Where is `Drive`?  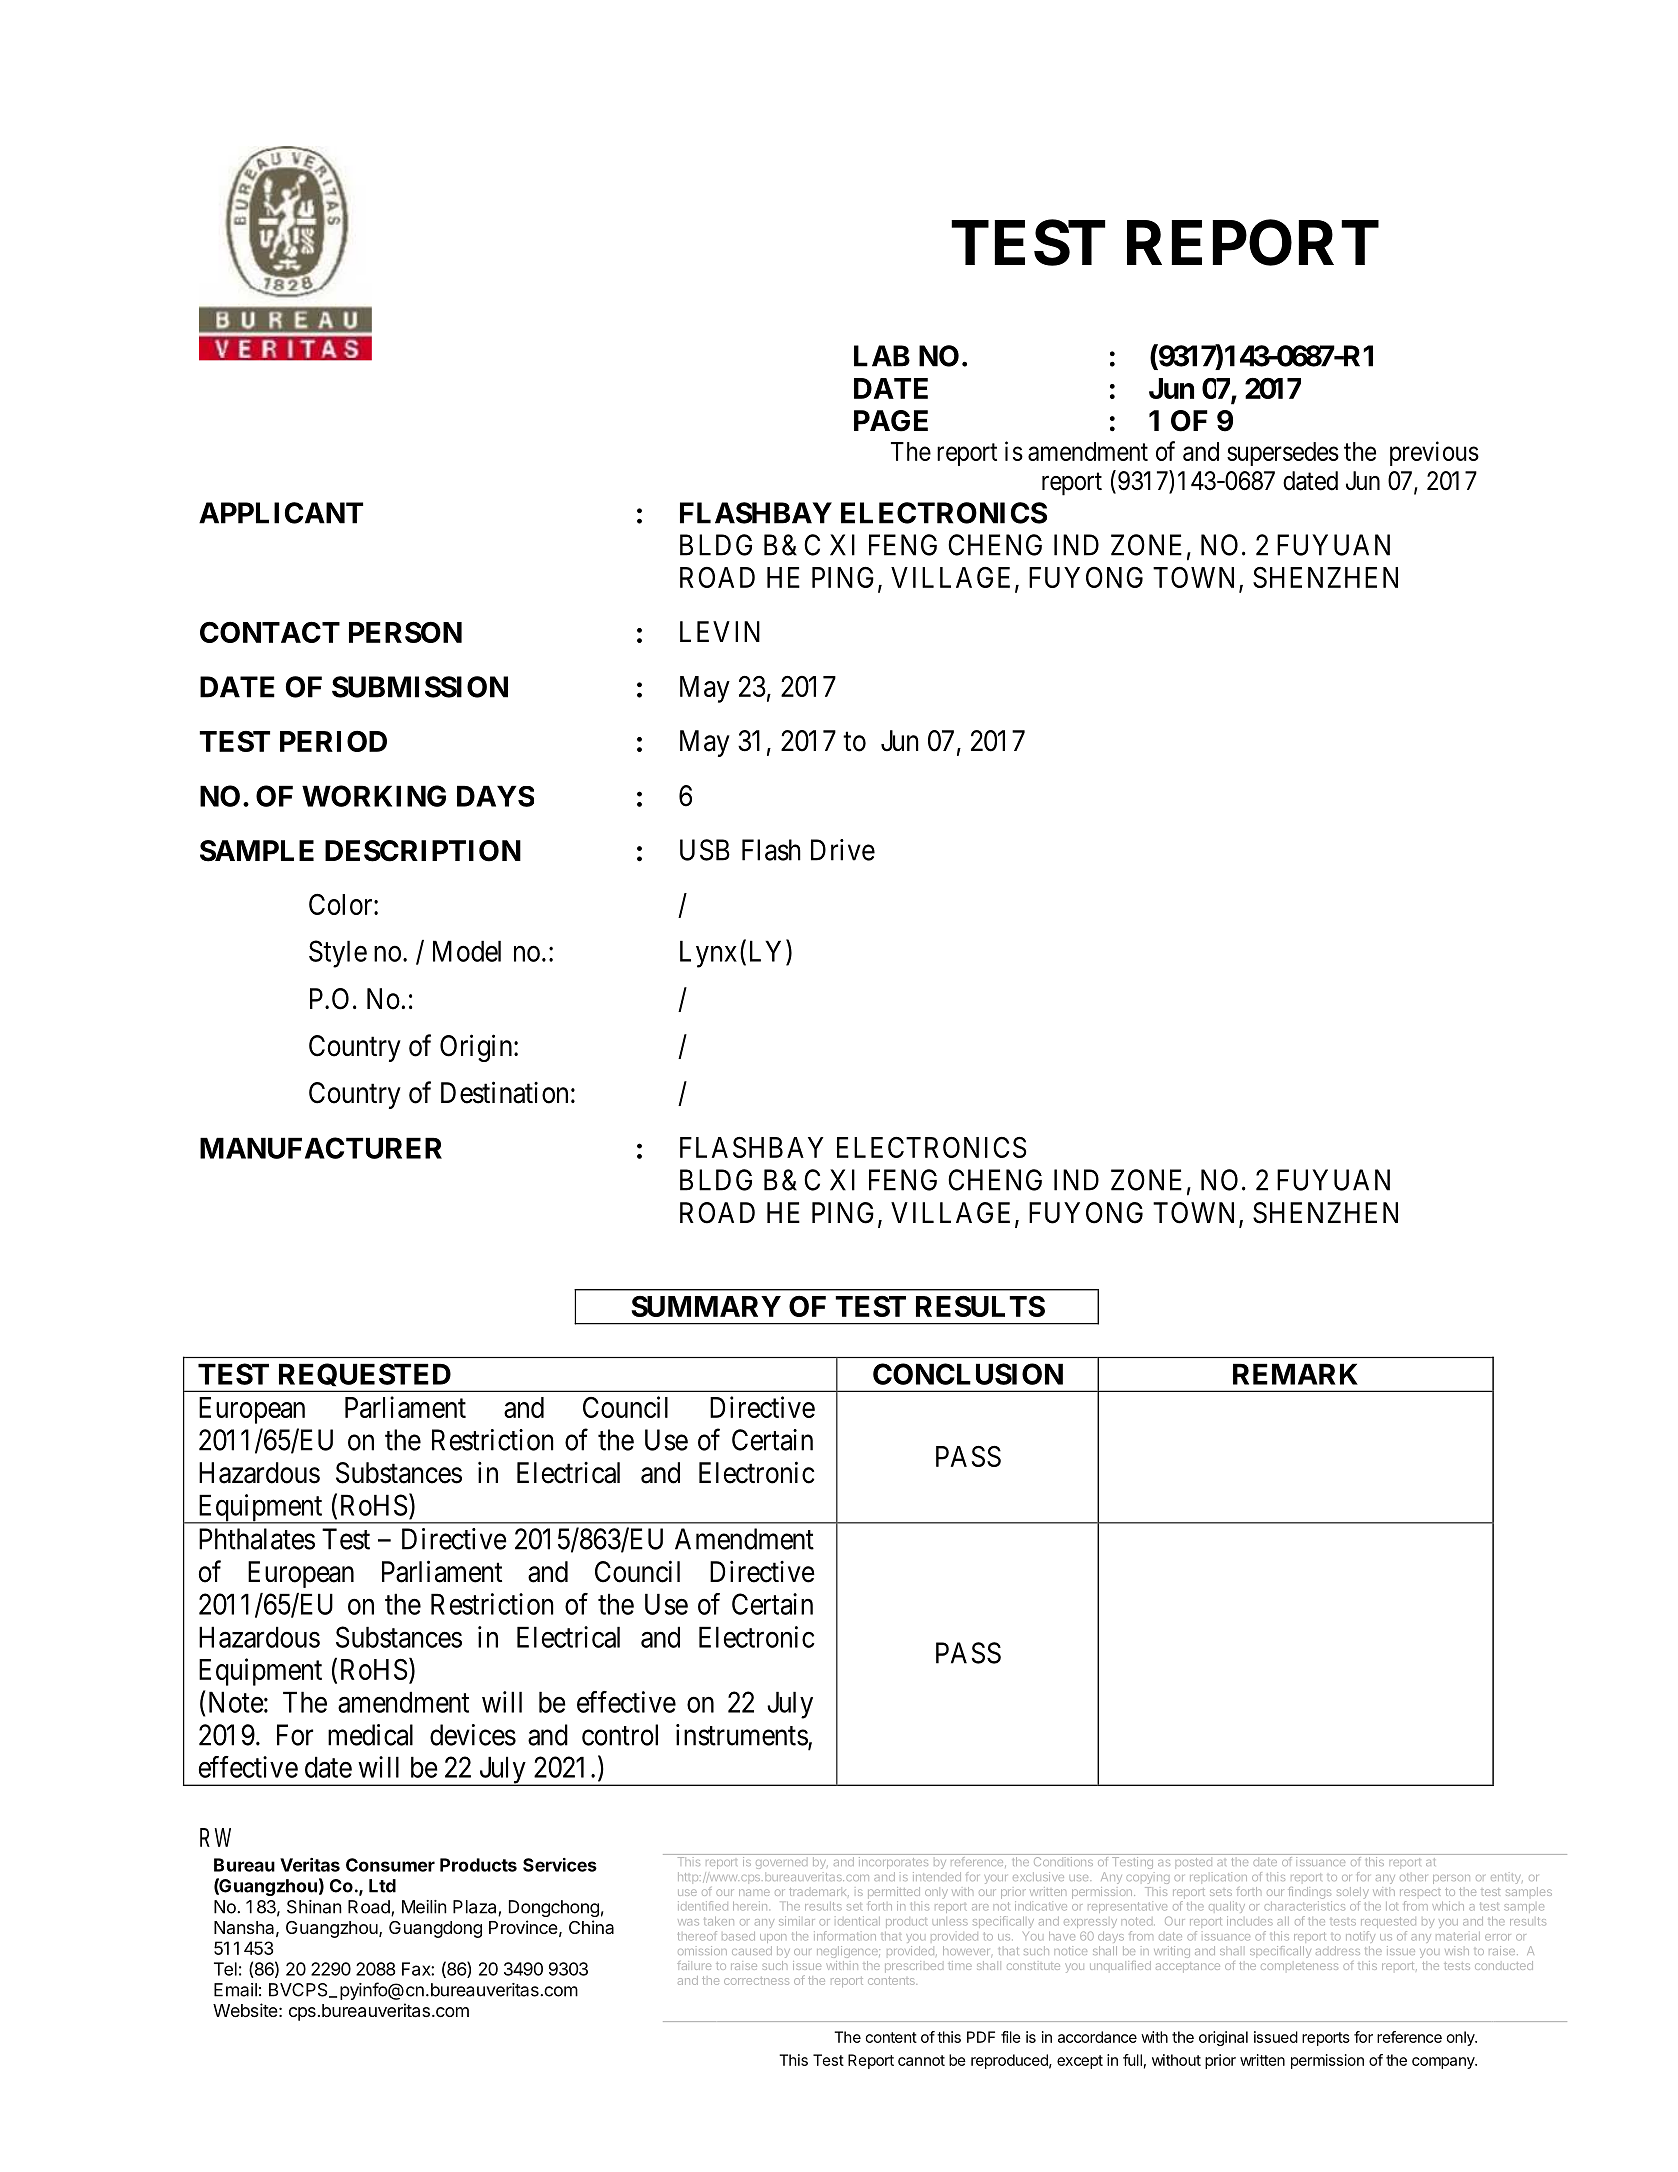
Drive is located at coordinates (843, 850).
